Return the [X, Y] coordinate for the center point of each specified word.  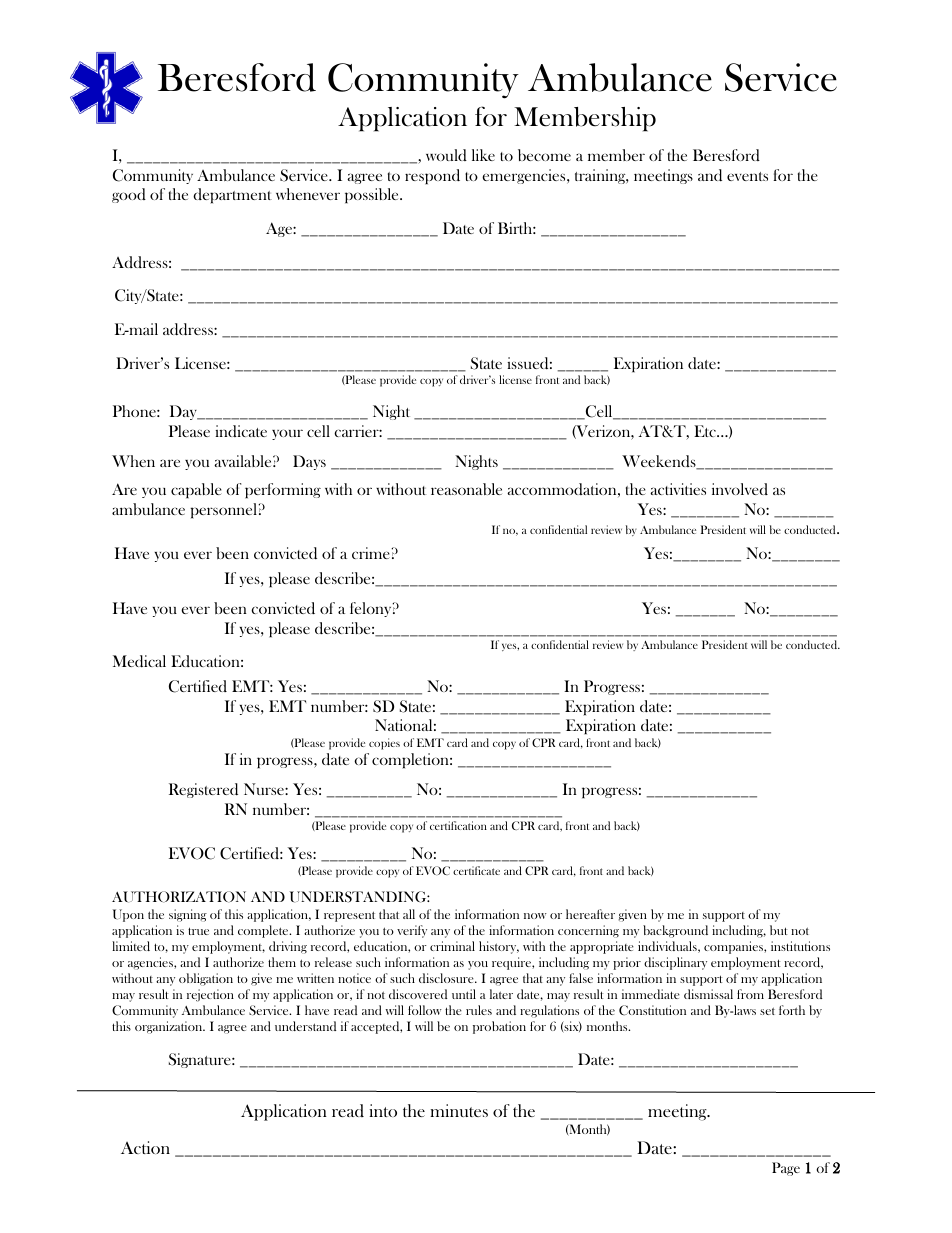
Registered [203, 790]
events [747, 176]
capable [196, 491]
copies [384, 744]
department [232, 196]
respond [432, 177]
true [198, 931]
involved [740, 489]
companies [734, 947]
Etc [706, 431]
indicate [241, 431]
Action [145, 1147]
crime [372, 553]
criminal [452, 946]
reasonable [466, 489]
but [778, 930]
